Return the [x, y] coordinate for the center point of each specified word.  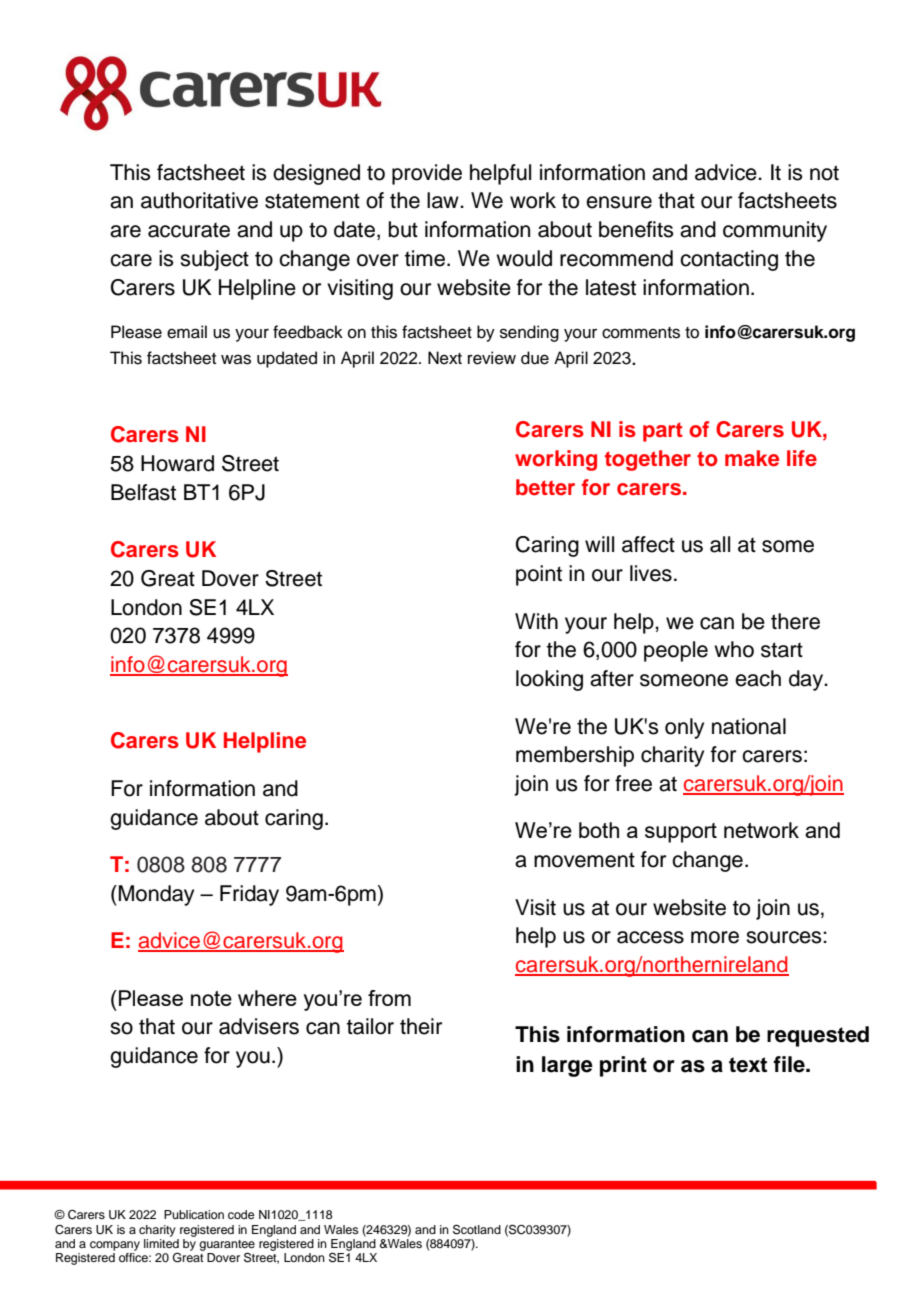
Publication [194, 1214]
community [775, 231]
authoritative [199, 200]
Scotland [477, 1230]
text [748, 1065]
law [444, 200]
